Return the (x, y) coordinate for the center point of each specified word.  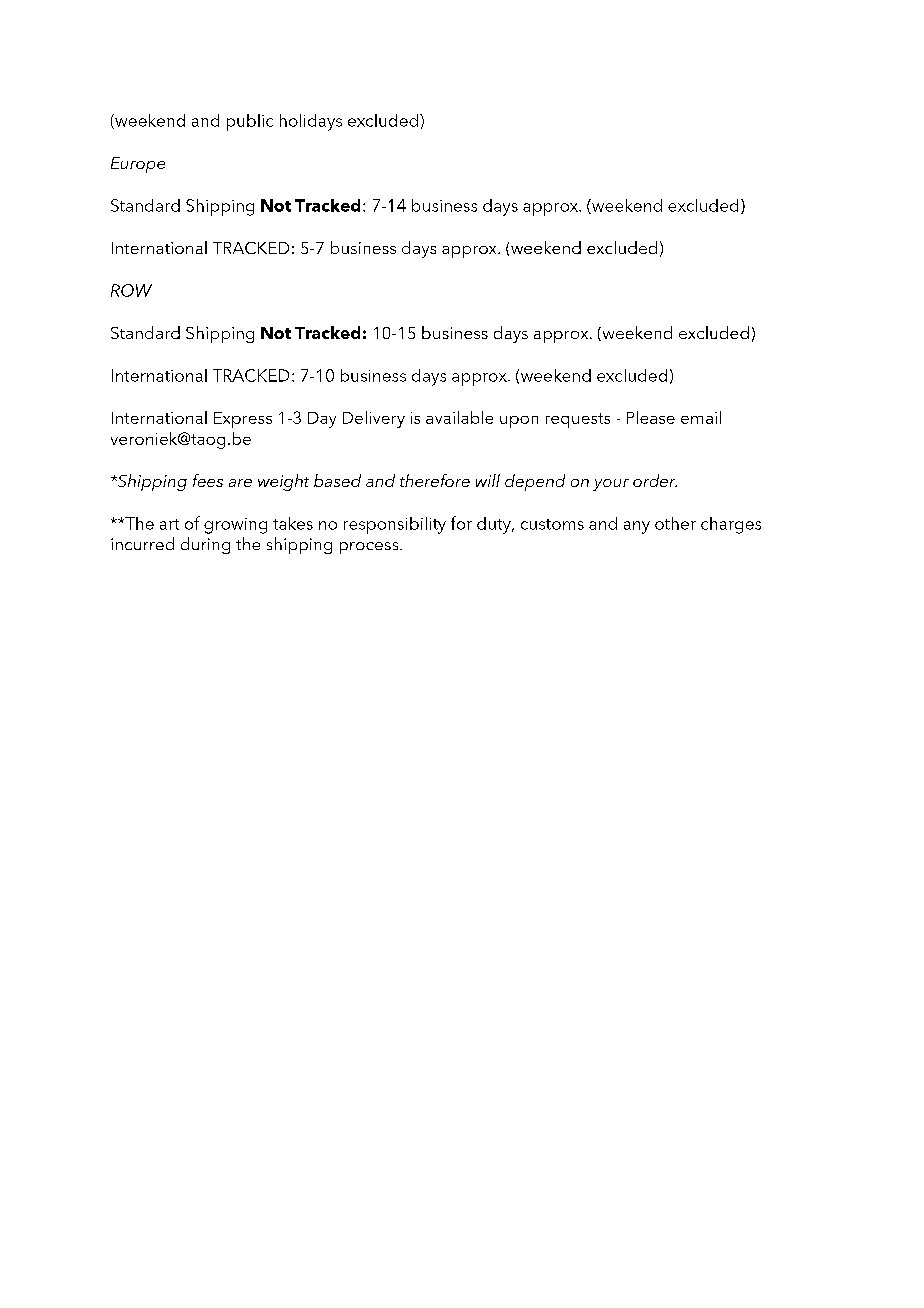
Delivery (374, 419)
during (205, 545)
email (701, 417)
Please (651, 417)
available (459, 417)
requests (578, 420)
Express (243, 420)
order (655, 480)
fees (208, 480)
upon (519, 422)
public (250, 122)
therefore (435, 480)
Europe (138, 165)
